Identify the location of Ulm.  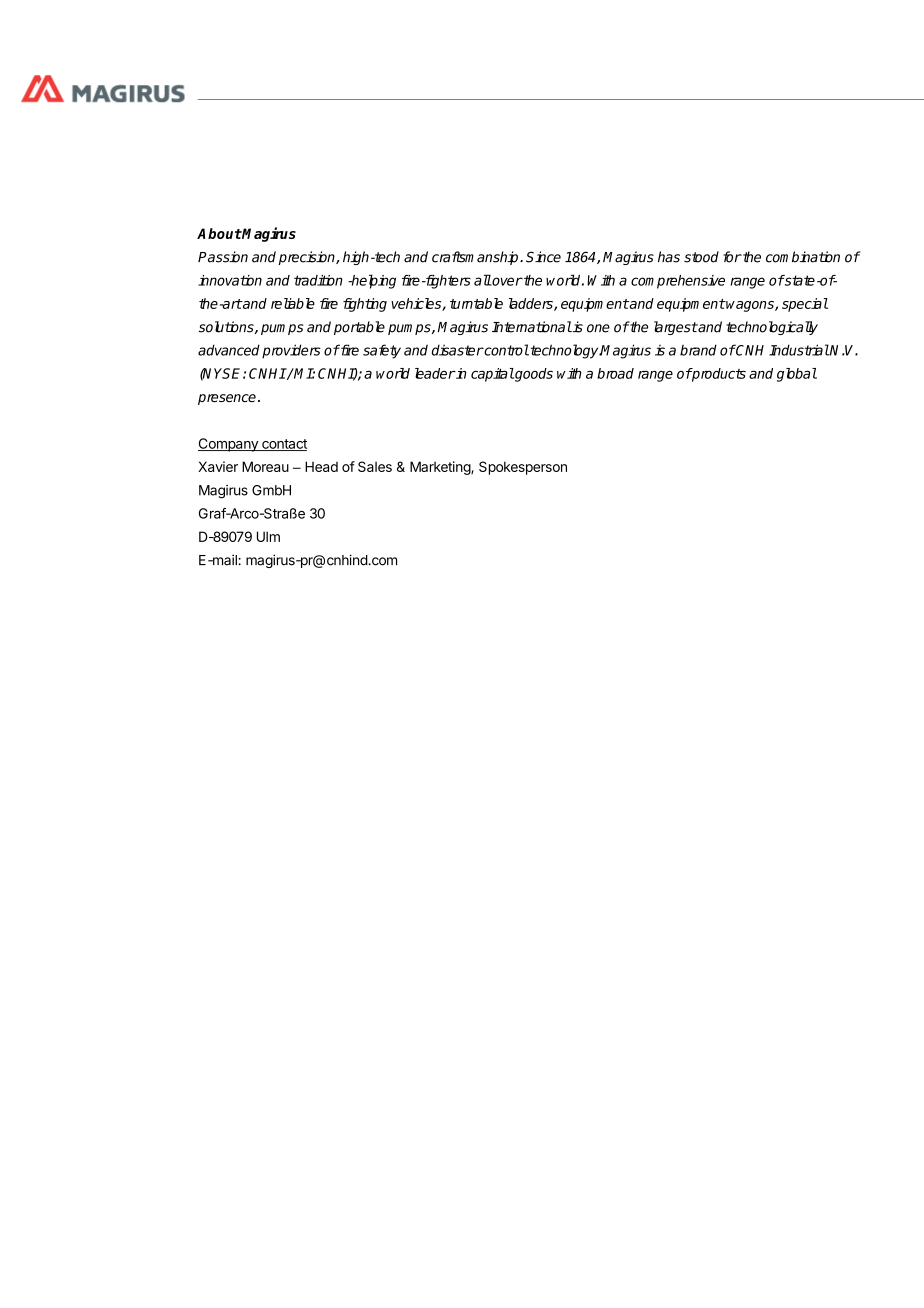
(268, 536).
